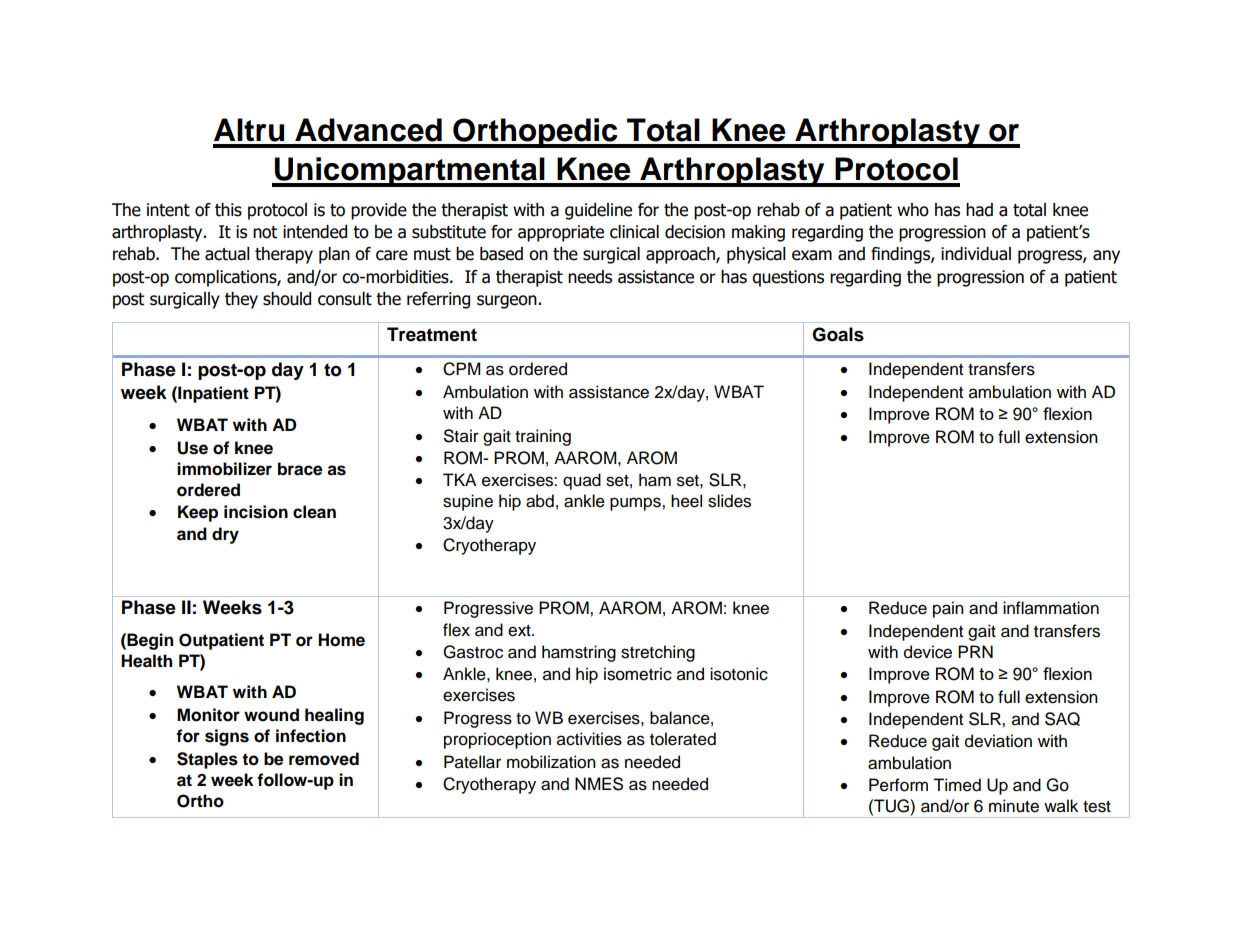 The width and height of the image is (1233, 952). Describe the element at coordinates (543, 437) in the image. I see `training` at that location.
